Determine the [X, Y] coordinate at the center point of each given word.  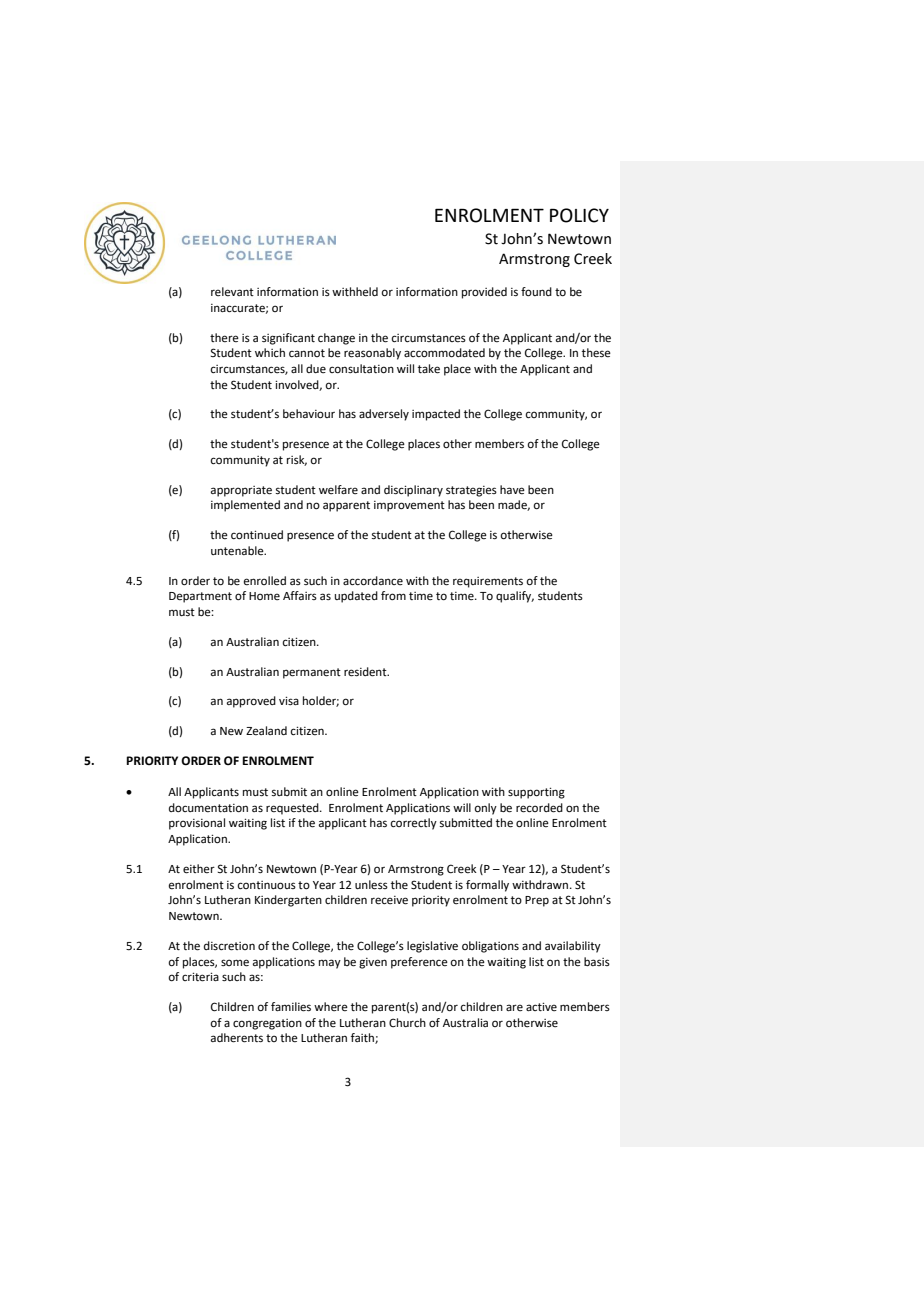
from [393, 595]
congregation [267, 1024]
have [512, 490]
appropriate [241, 491]
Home [264, 596]
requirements [488, 582]
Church [407, 1022]
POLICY [579, 215]
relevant [232, 292]
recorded [539, 808]
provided [484, 293]
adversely [384, 415]
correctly [413, 824]
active [541, 1007]
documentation [208, 808]
